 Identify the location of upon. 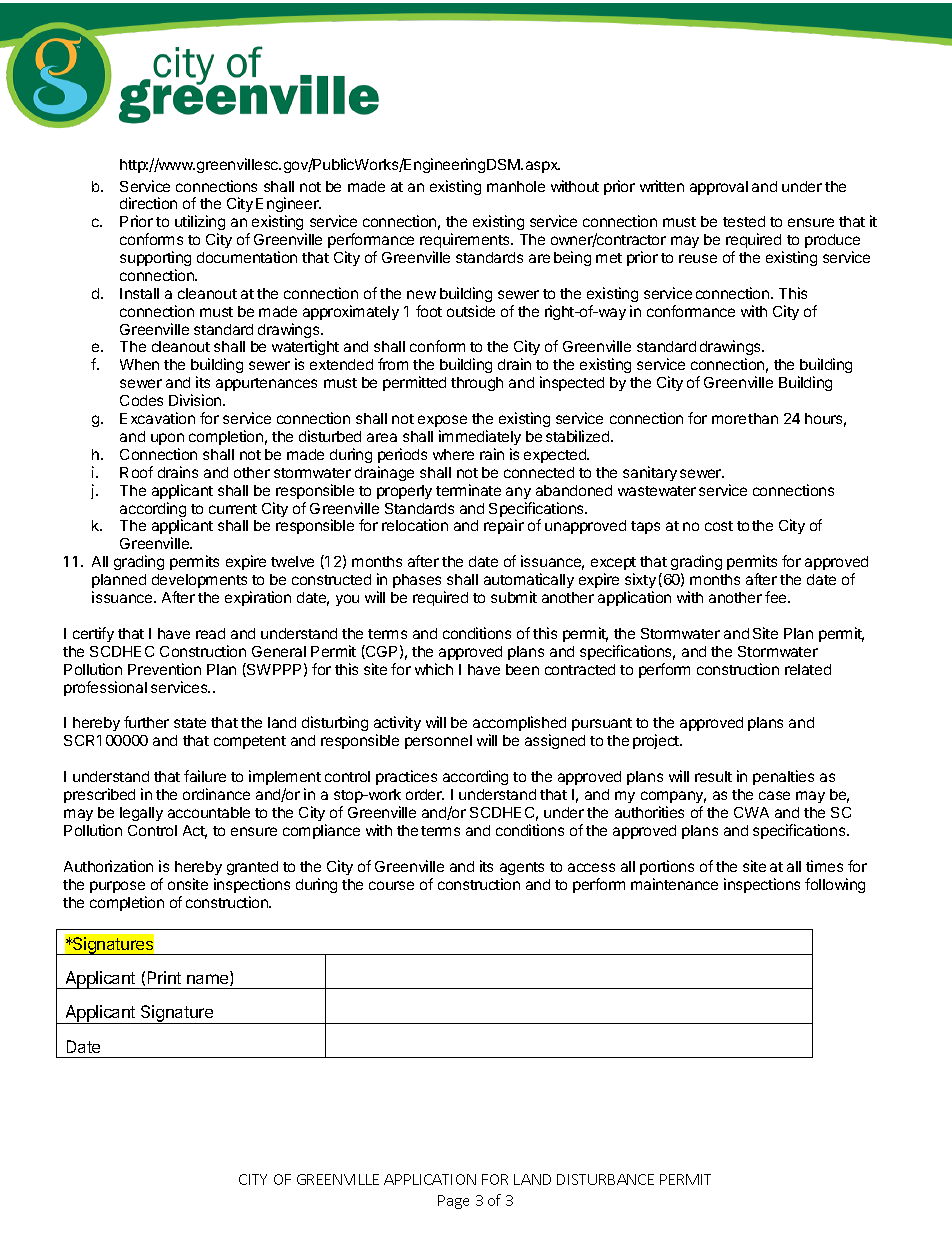
(167, 439).
